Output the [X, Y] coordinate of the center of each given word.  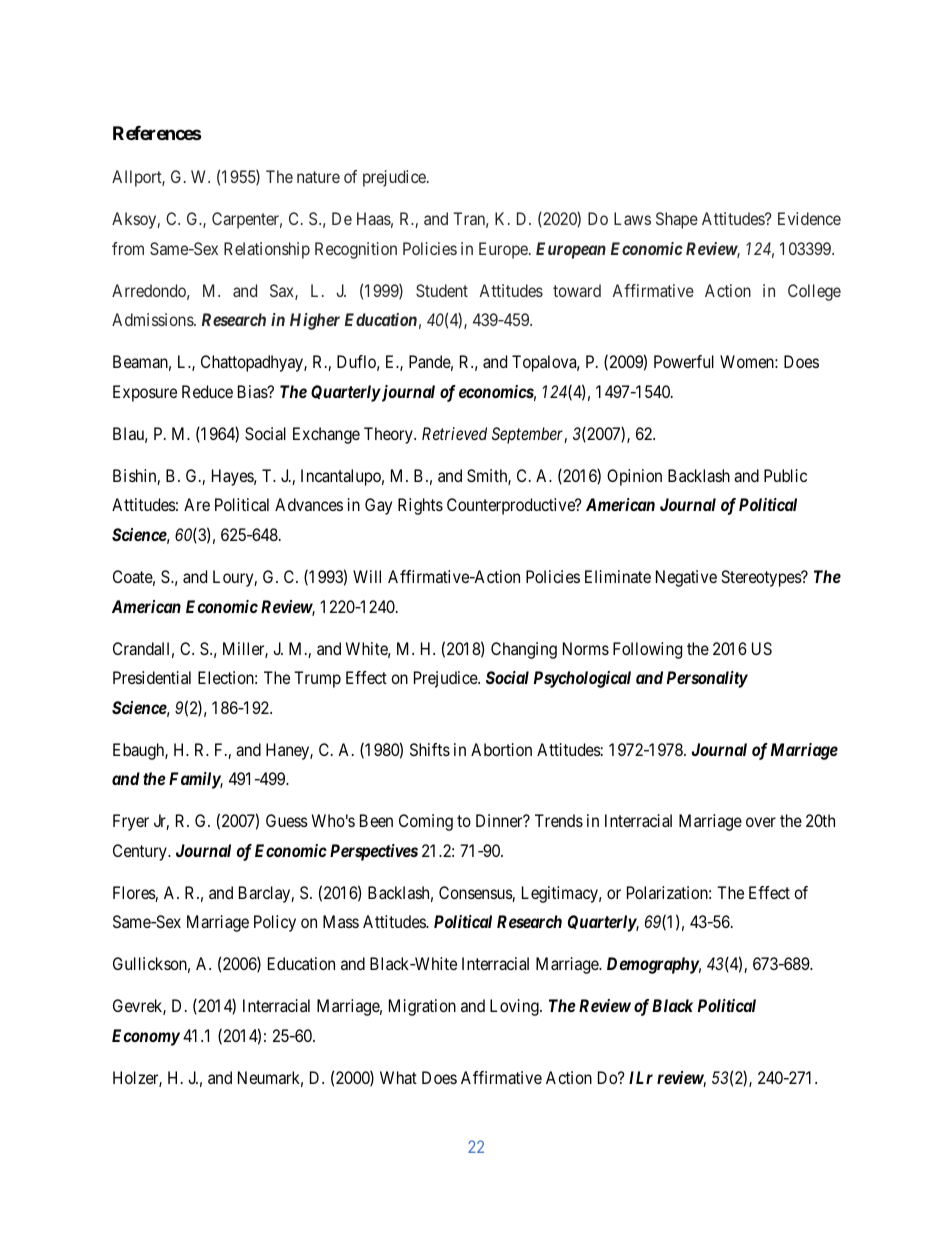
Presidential [152, 677]
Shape [677, 220]
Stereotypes [761, 578]
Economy [146, 1037]
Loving [515, 1007]
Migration [422, 1007]
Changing [524, 650]
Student [442, 290]
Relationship [267, 250]
